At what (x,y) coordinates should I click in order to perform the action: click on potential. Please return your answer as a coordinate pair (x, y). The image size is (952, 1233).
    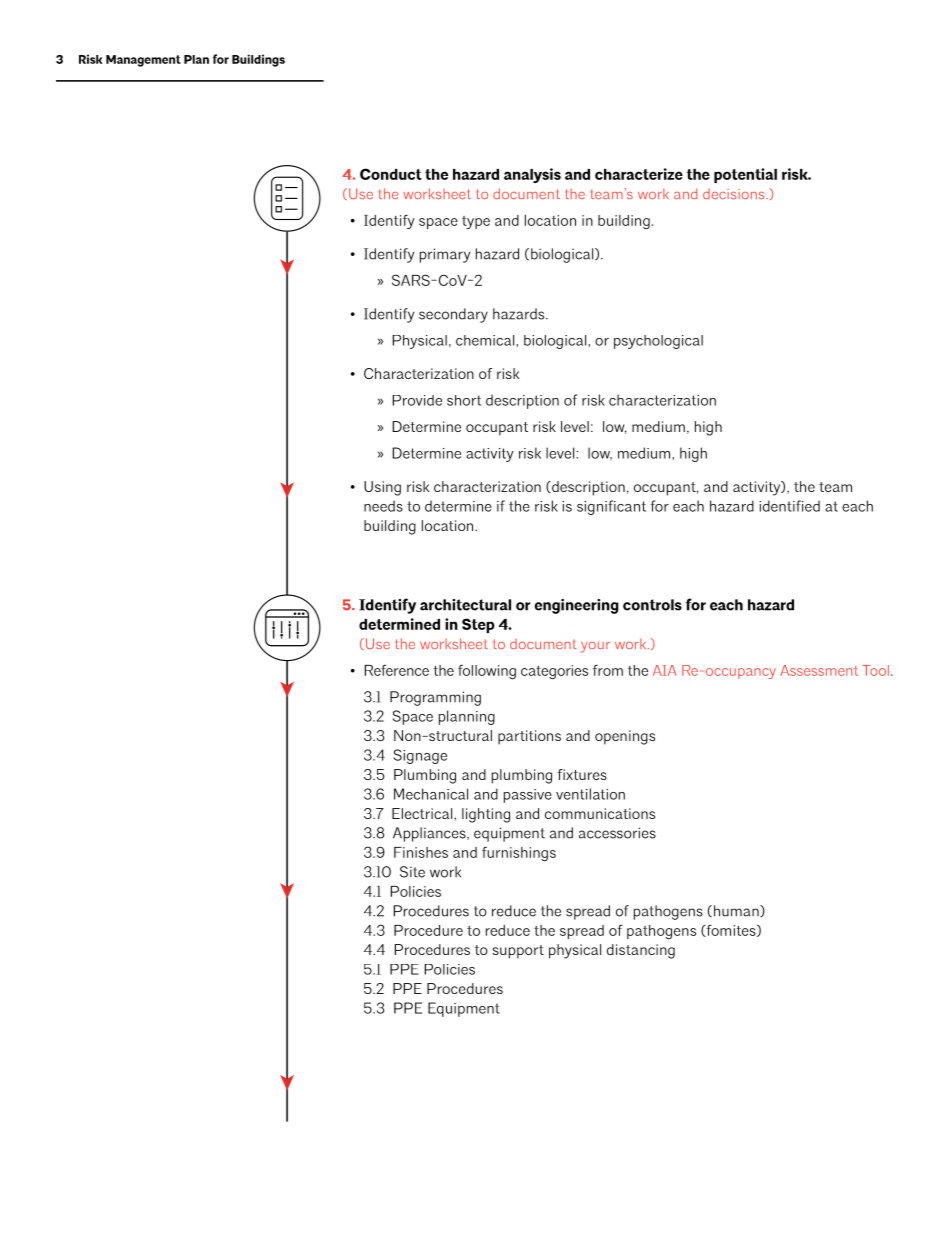
    Looking at the image, I should click on (745, 175).
